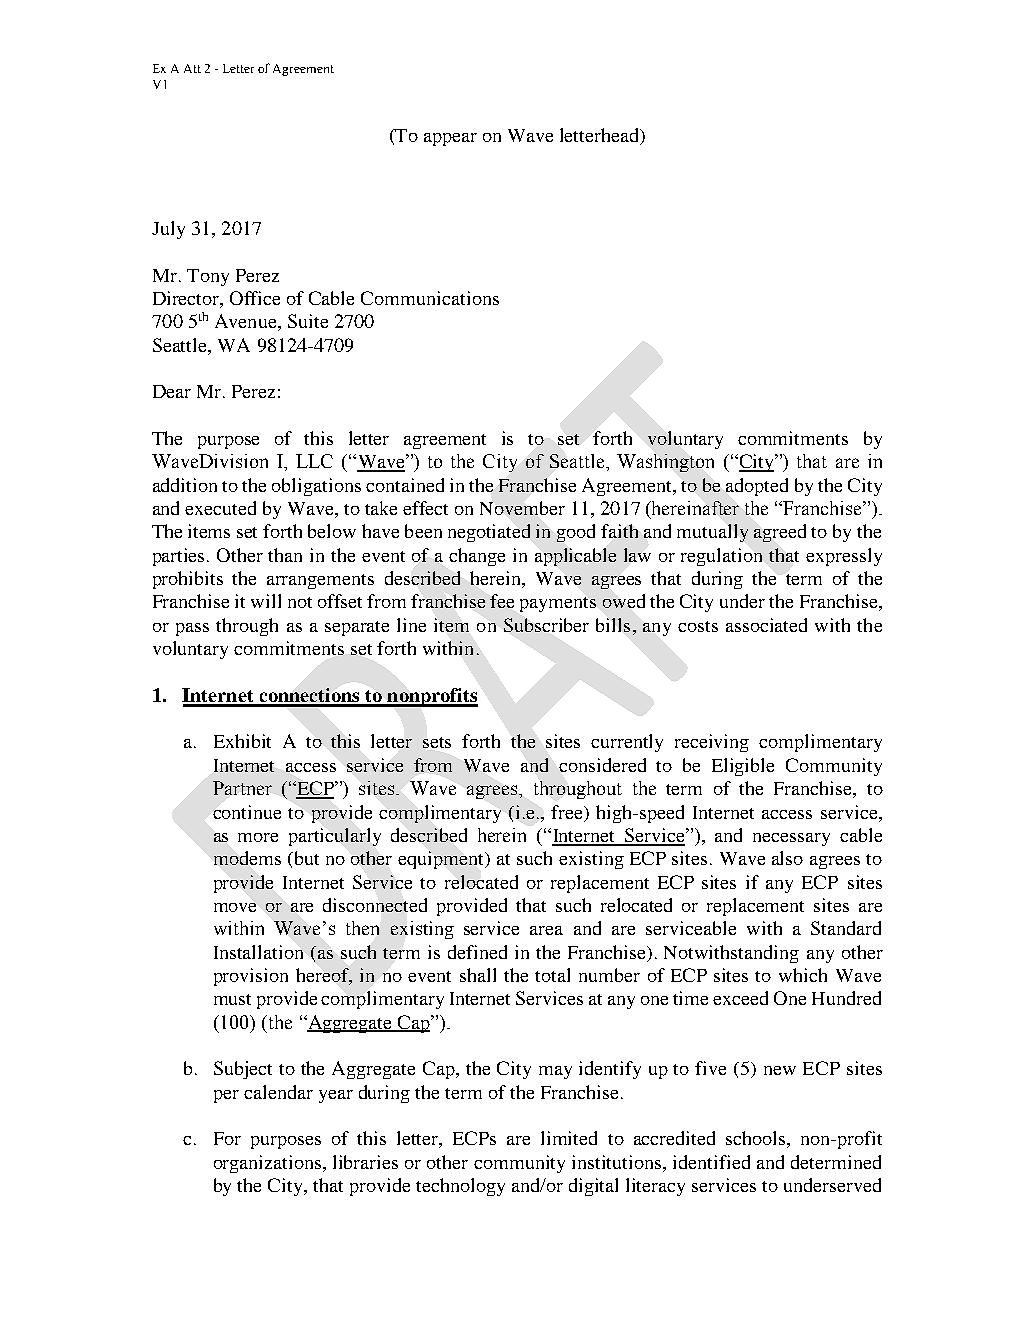 This image has height=1340, width=1035. Describe the element at coordinates (711, 1162) in the image. I see `identified` at that location.
